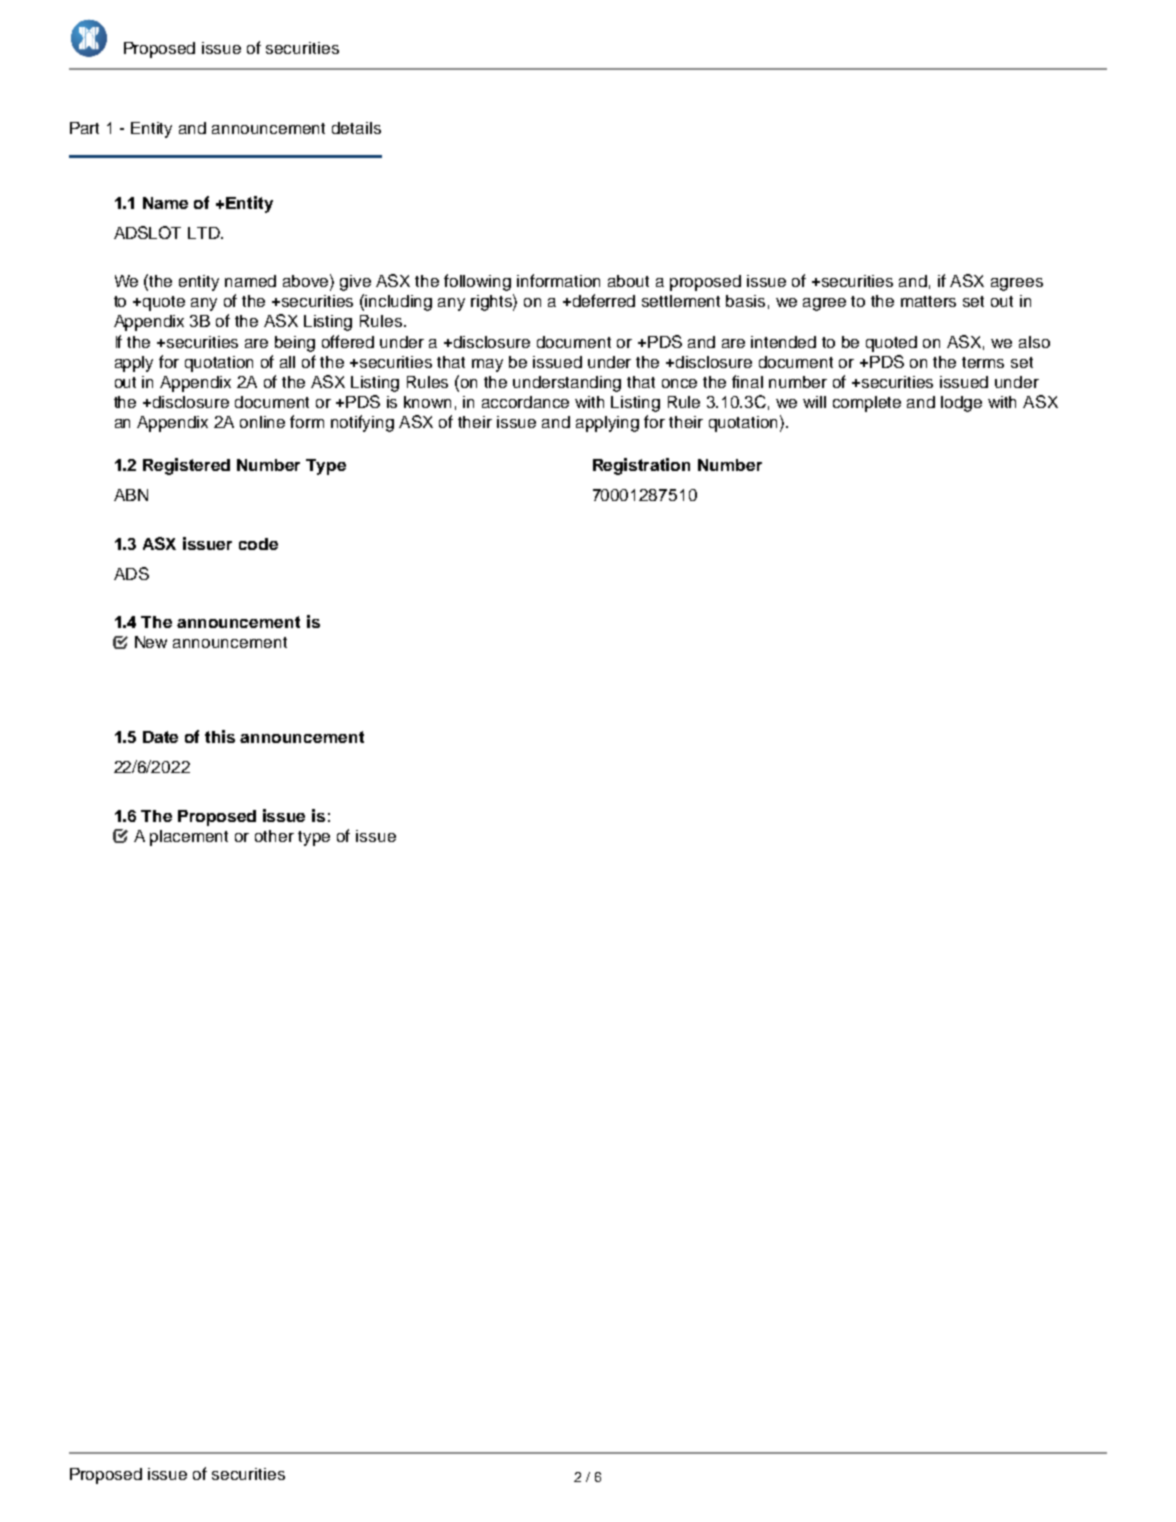  What do you see at coordinates (356, 128) in the page?
I see `details` at bounding box center [356, 128].
